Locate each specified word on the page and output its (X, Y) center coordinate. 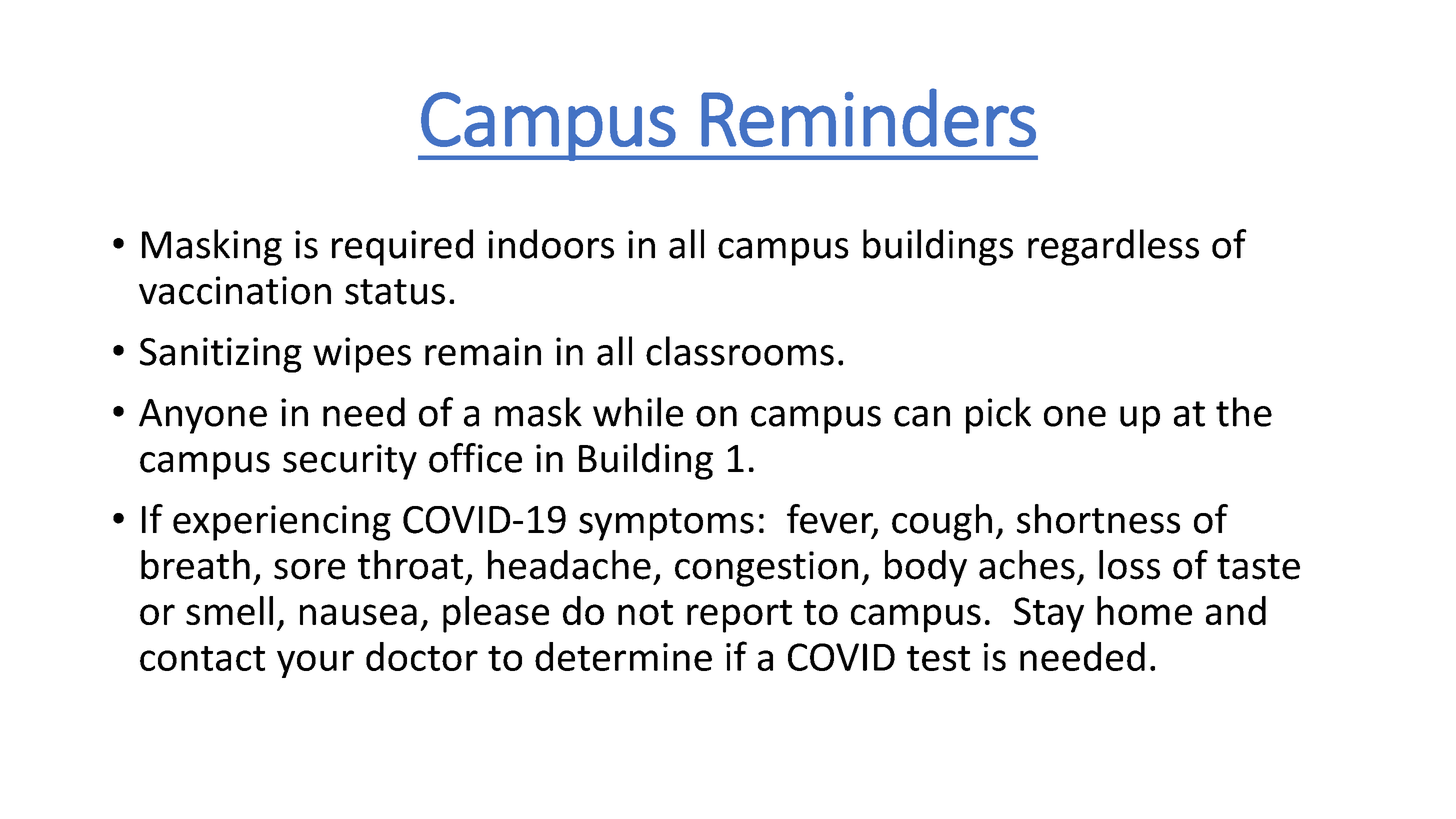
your (315, 664)
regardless (1113, 247)
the (1244, 412)
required (402, 247)
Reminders (868, 117)
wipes (362, 355)
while (638, 412)
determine (623, 656)
